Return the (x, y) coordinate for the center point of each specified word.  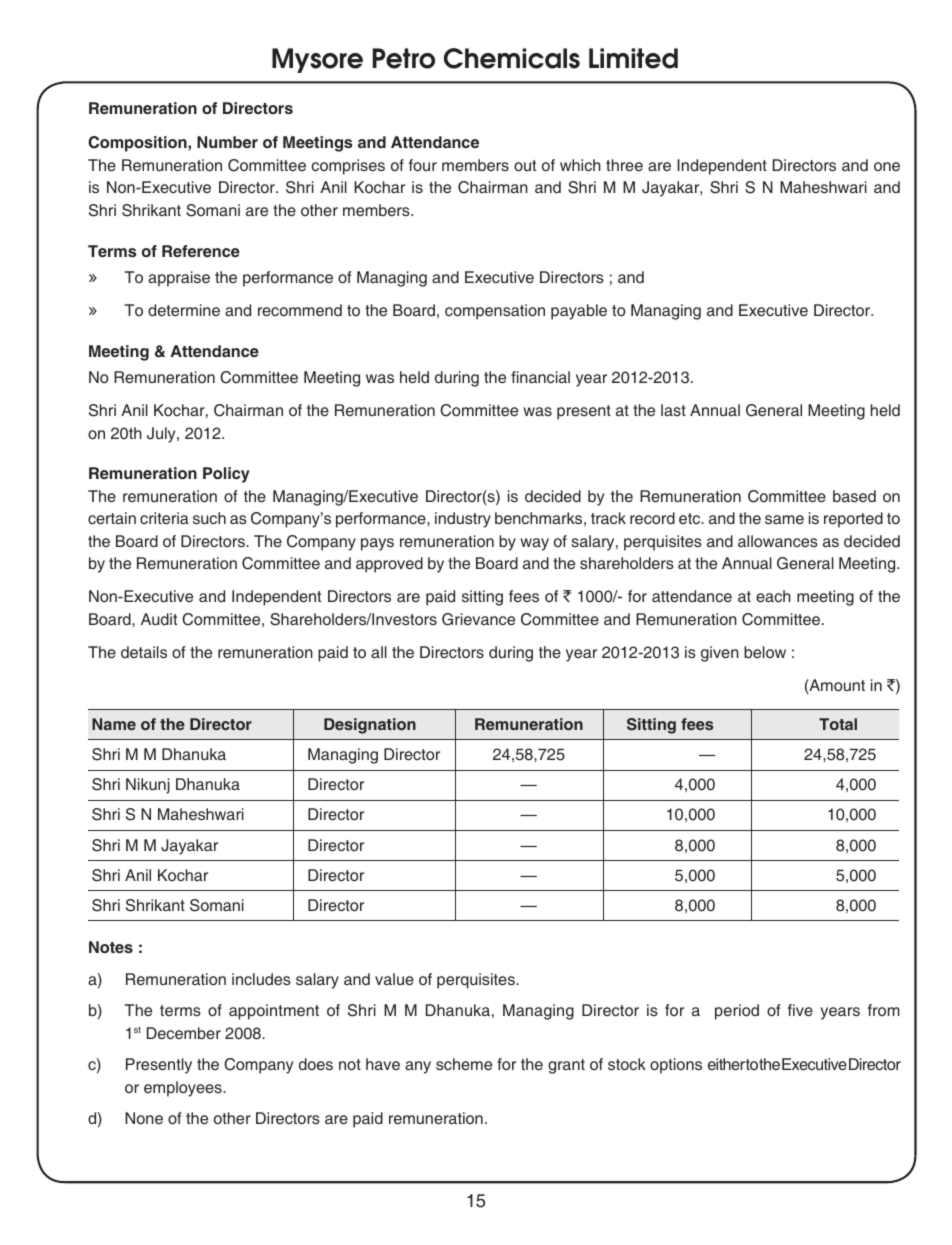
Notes (111, 947)
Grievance (478, 619)
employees (184, 1089)
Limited (633, 58)
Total (838, 724)
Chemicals (512, 58)
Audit (159, 619)
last (673, 410)
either (726, 1064)
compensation (495, 312)
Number (227, 142)
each (773, 596)
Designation (370, 726)
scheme (464, 1064)
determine (184, 310)
